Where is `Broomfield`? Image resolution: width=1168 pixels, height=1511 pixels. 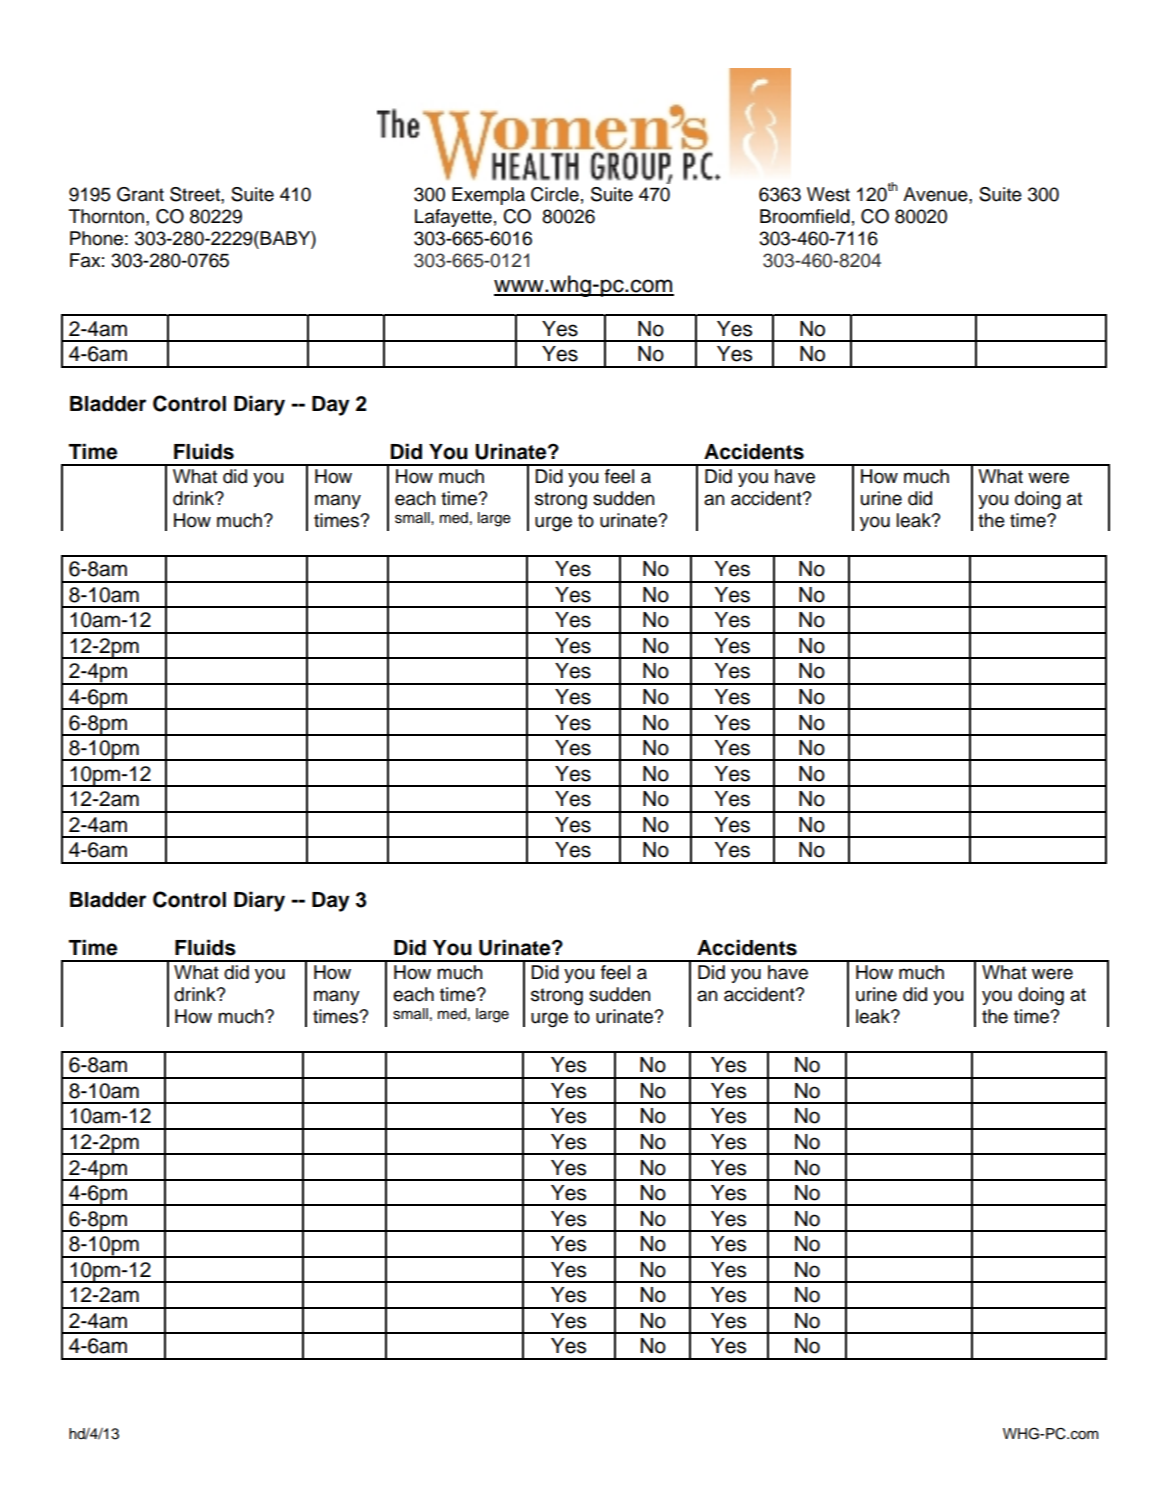 Broomfield is located at coordinates (805, 216).
